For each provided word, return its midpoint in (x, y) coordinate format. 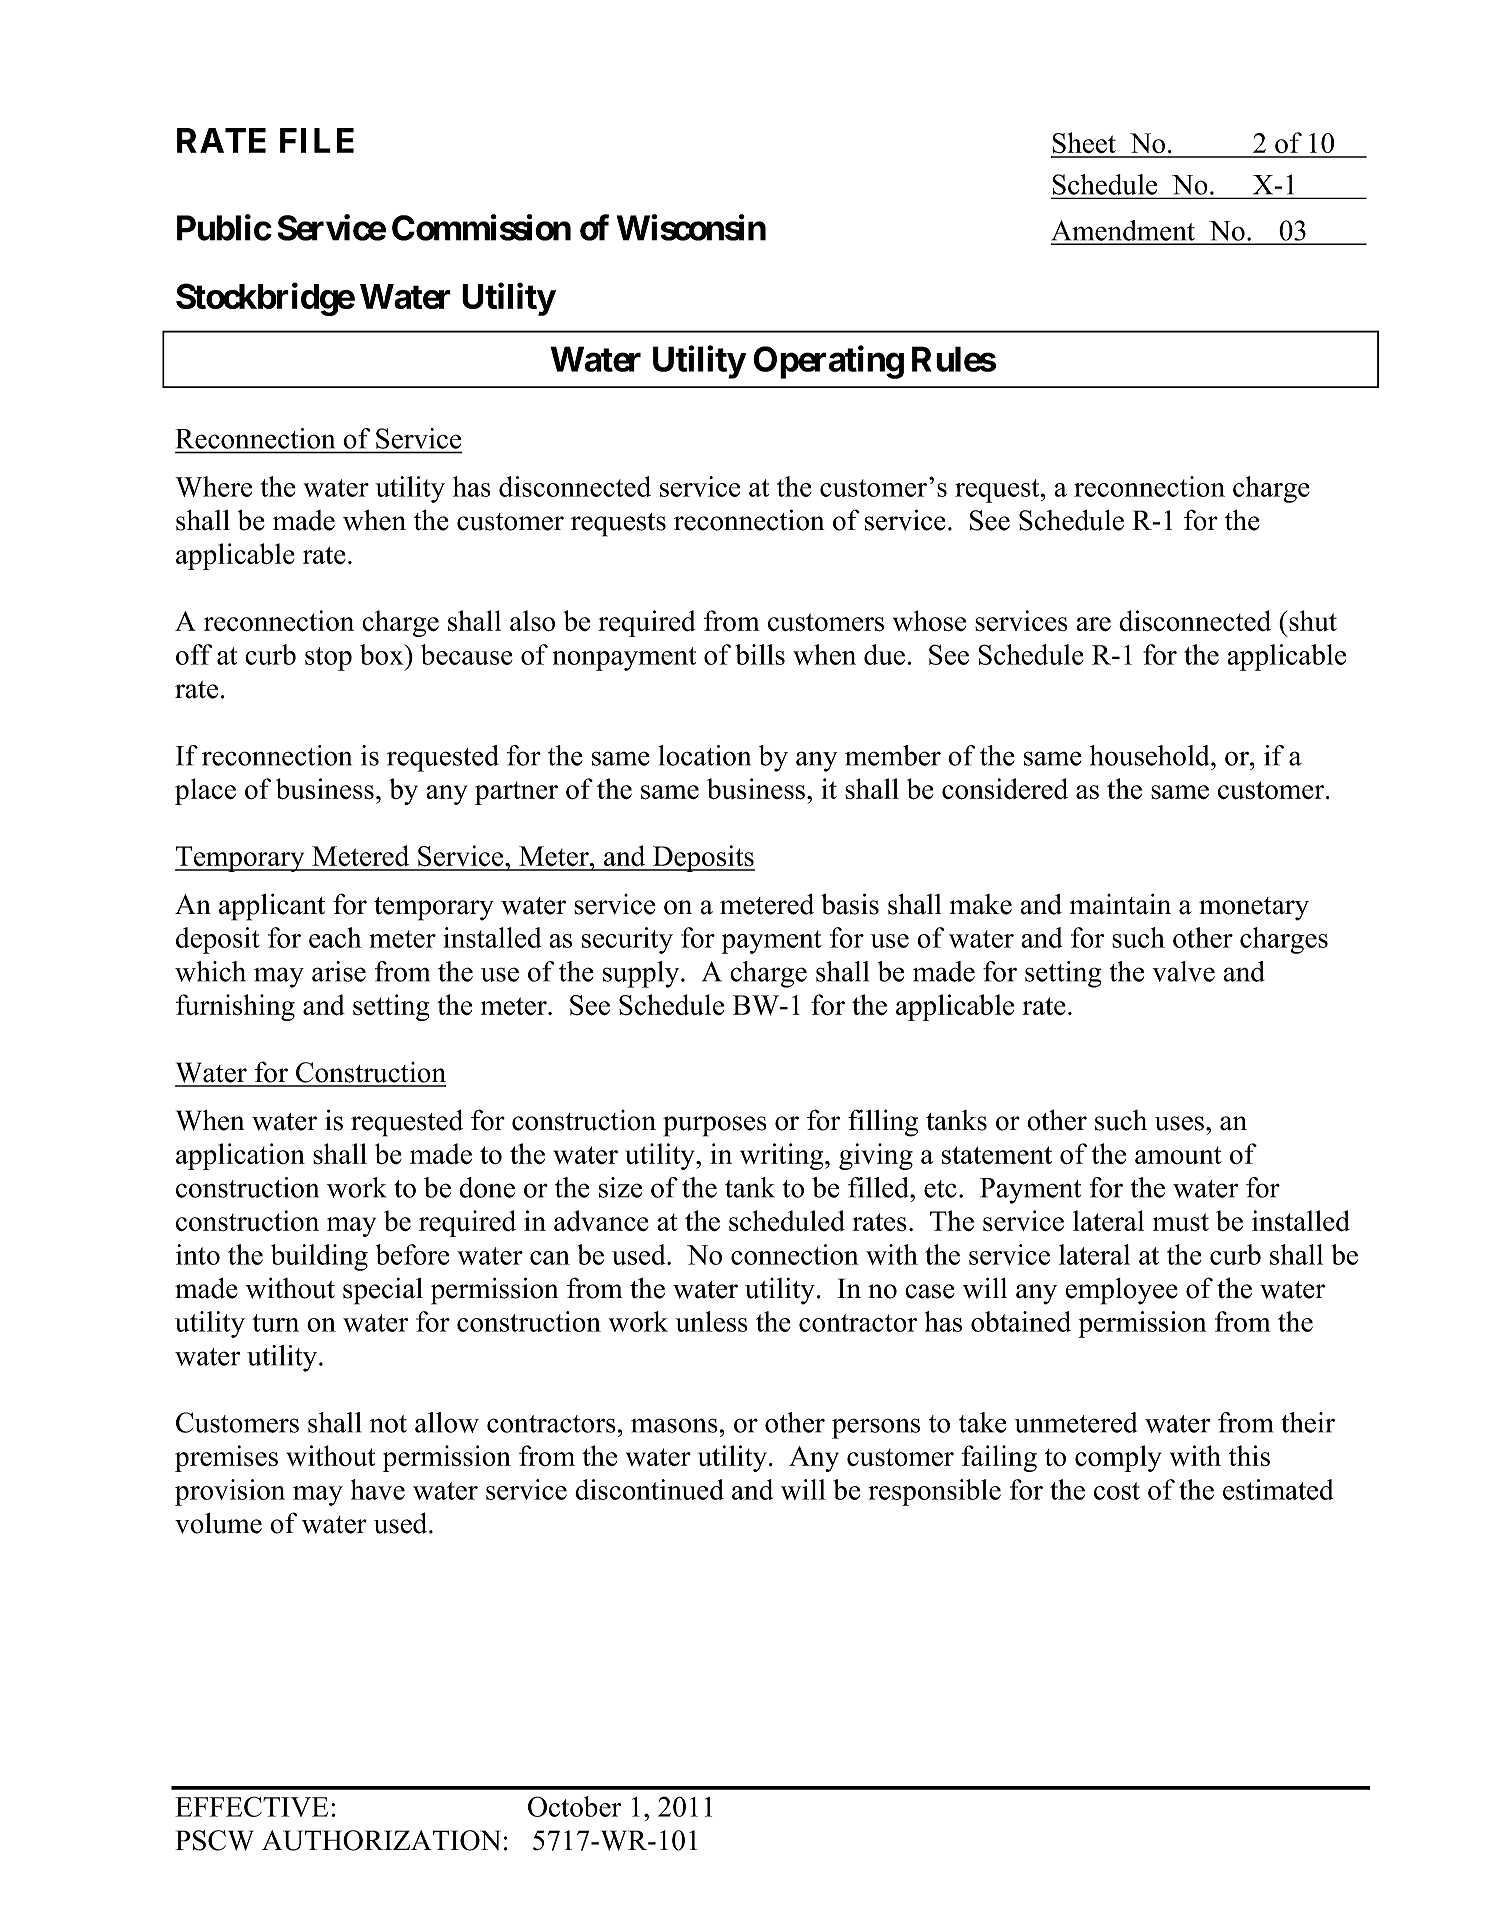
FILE (317, 140)
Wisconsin (691, 227)
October (574, 1806)
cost (1117, 1491)
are (1093, 624)
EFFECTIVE (251, 1806)
